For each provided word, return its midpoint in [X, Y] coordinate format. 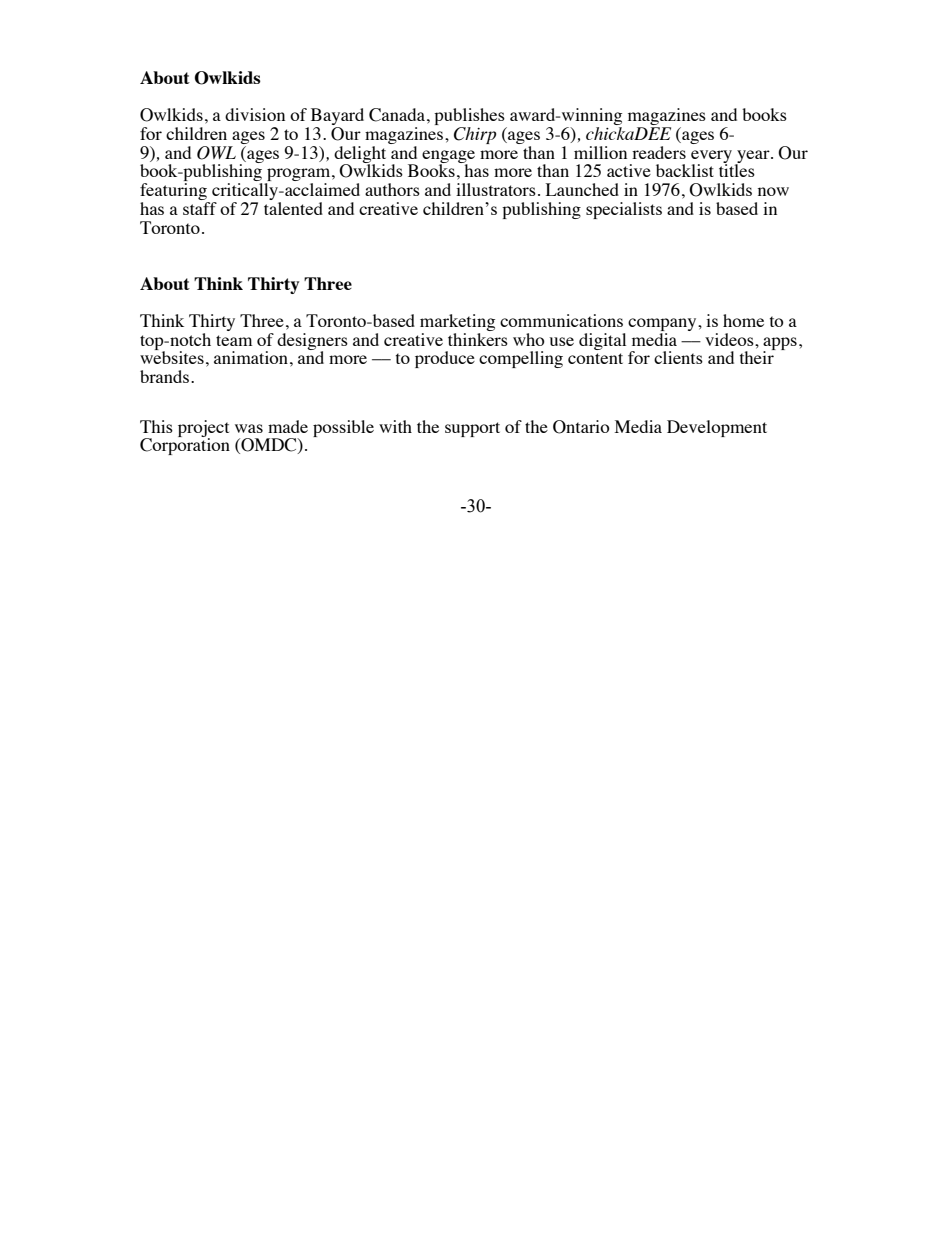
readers [659, 152]
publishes [470, 118]
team [234, 340]
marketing [457, 322]
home [743, 320]
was [249, 428]
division [255, 114]
